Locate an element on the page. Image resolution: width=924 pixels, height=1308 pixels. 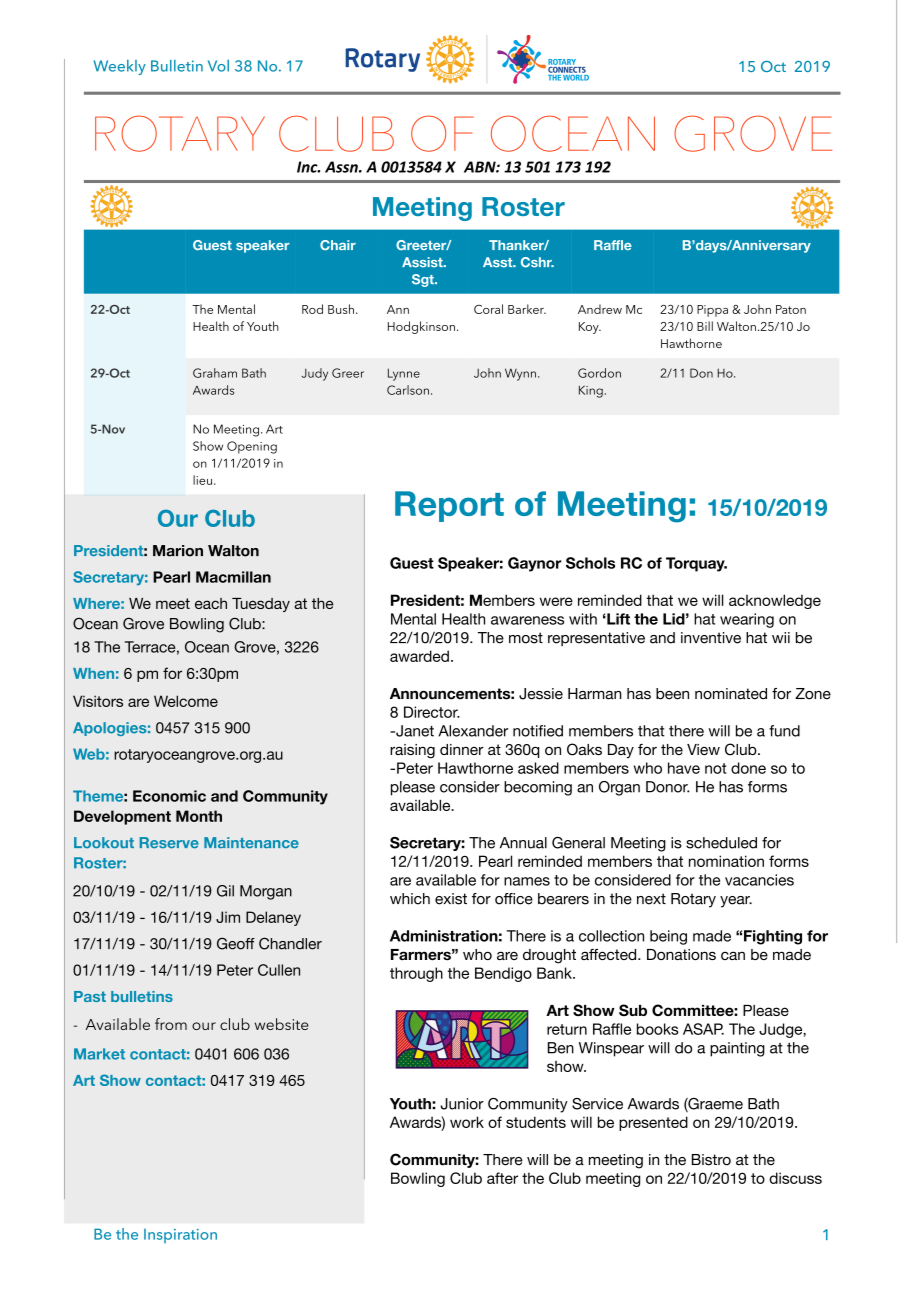
Report is located at coordinates (449, 506).
